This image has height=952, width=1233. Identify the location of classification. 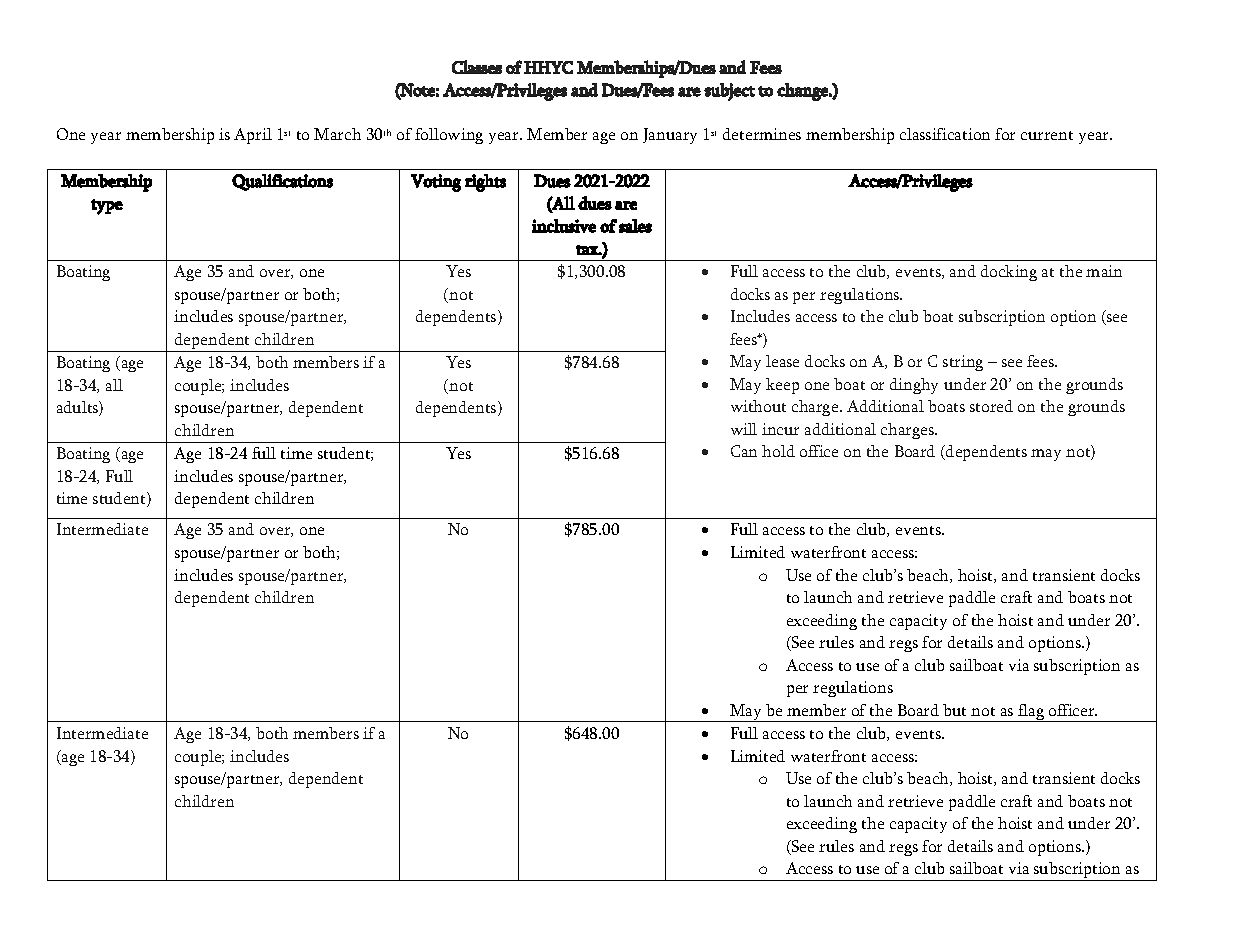
(945, 134).
